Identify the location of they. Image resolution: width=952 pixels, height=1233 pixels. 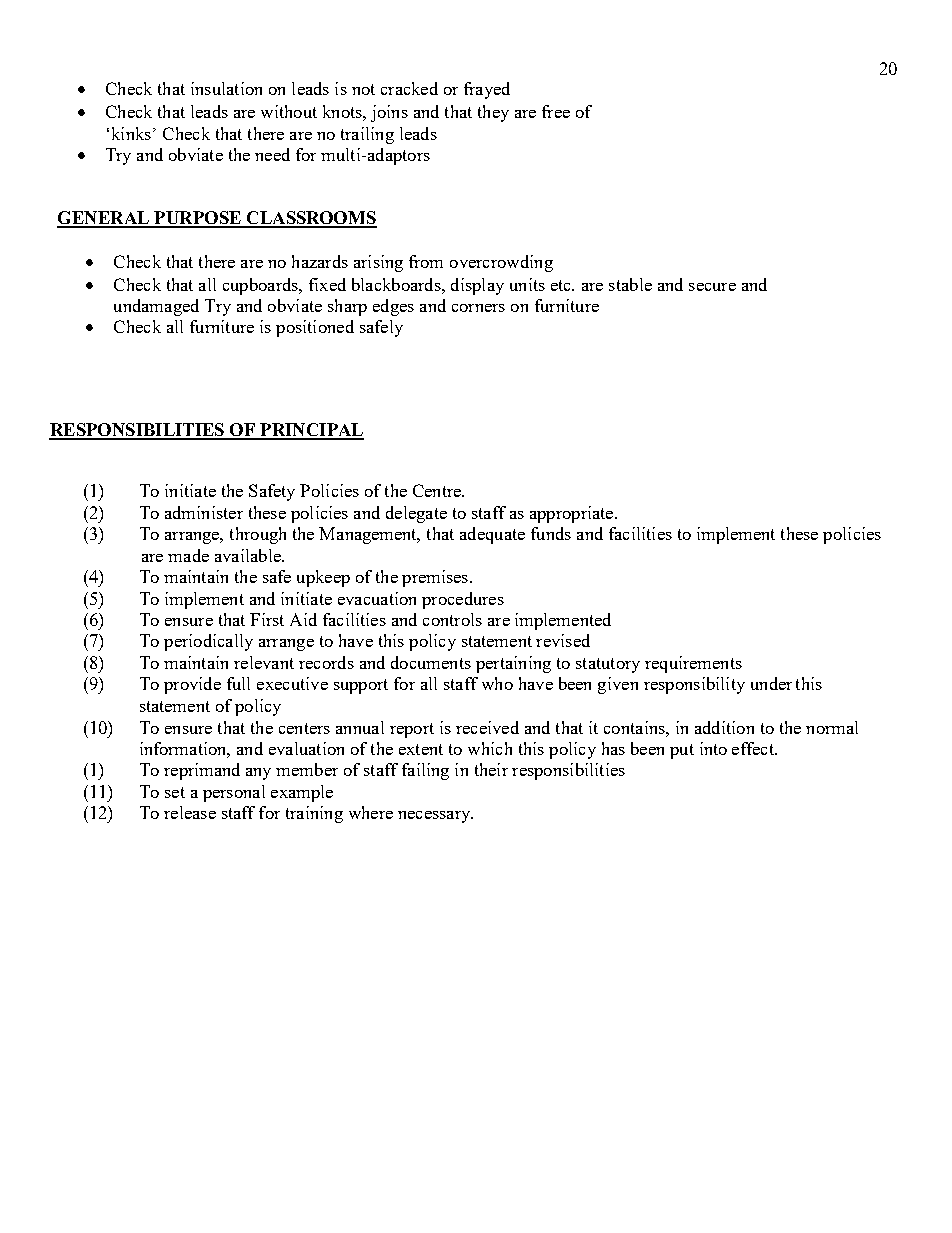
(493, 113).
